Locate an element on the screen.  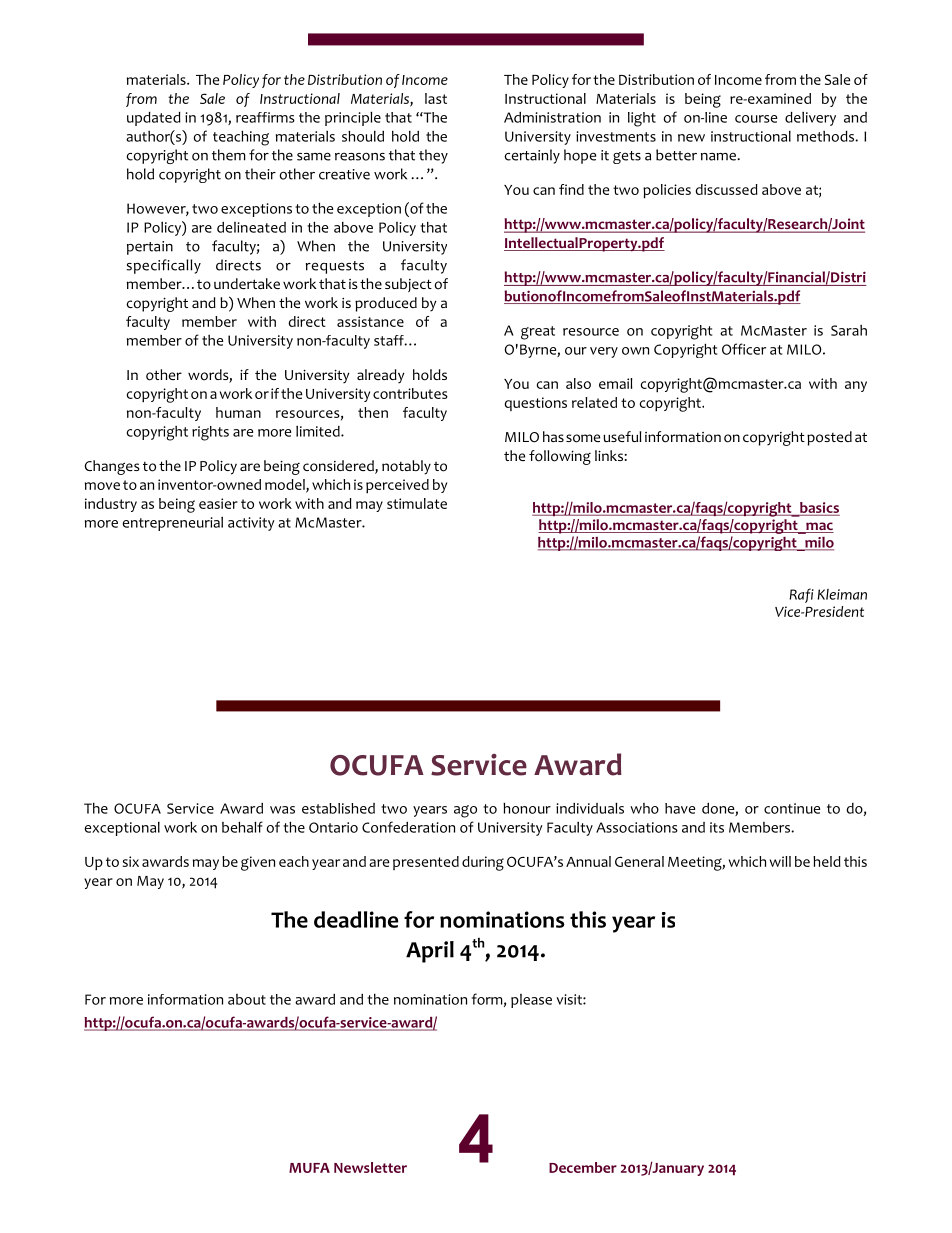
questions is located at coordinates (535, 404).
